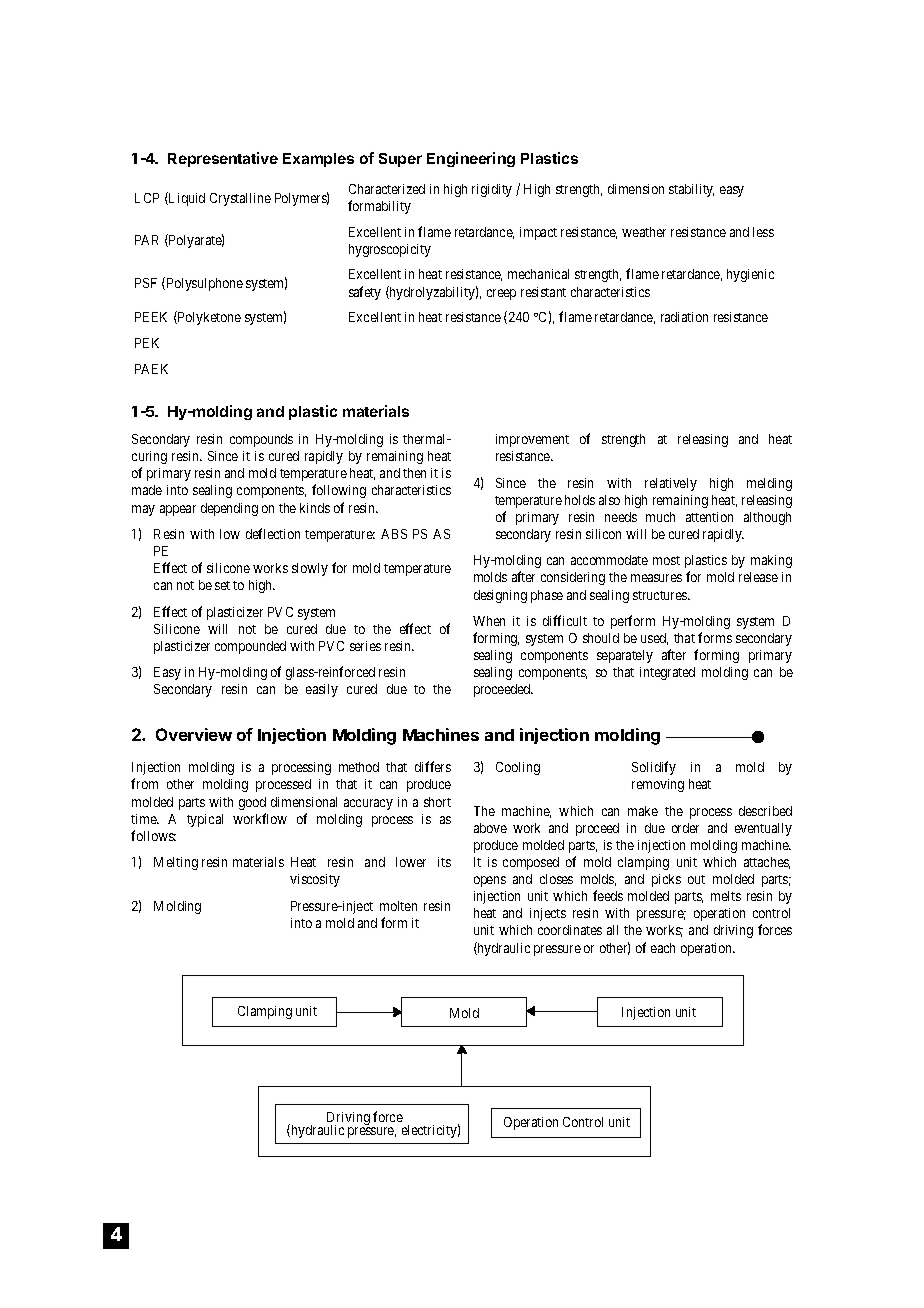  What do you see at coordinates (654, 639) in the document?
I see `used` at bounding box center [654, 639].
